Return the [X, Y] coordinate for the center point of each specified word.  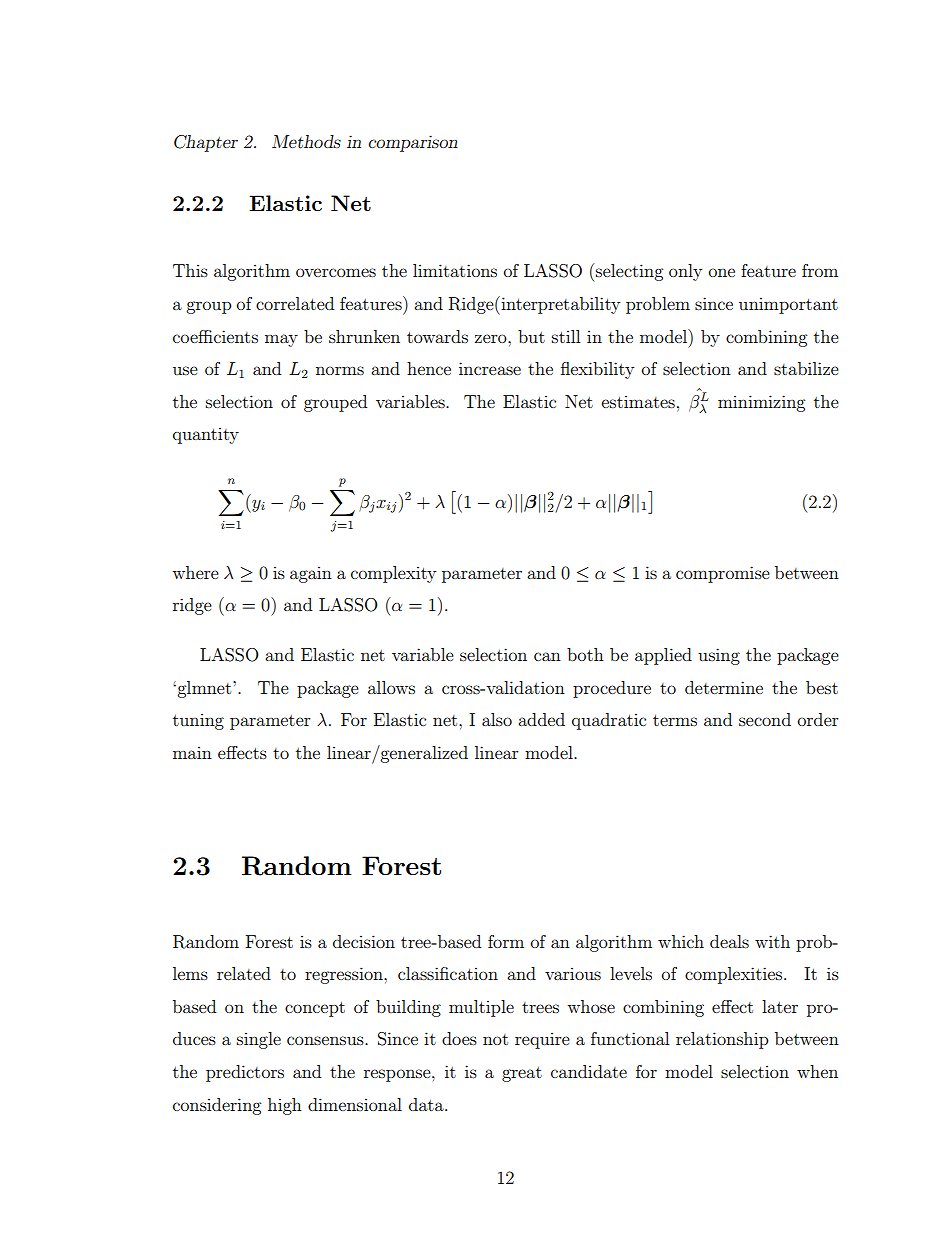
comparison [413, 143]
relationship [722, 1040]
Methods [306, 141]
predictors [245, 1073]
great [522, 1074]
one [722, 272]
